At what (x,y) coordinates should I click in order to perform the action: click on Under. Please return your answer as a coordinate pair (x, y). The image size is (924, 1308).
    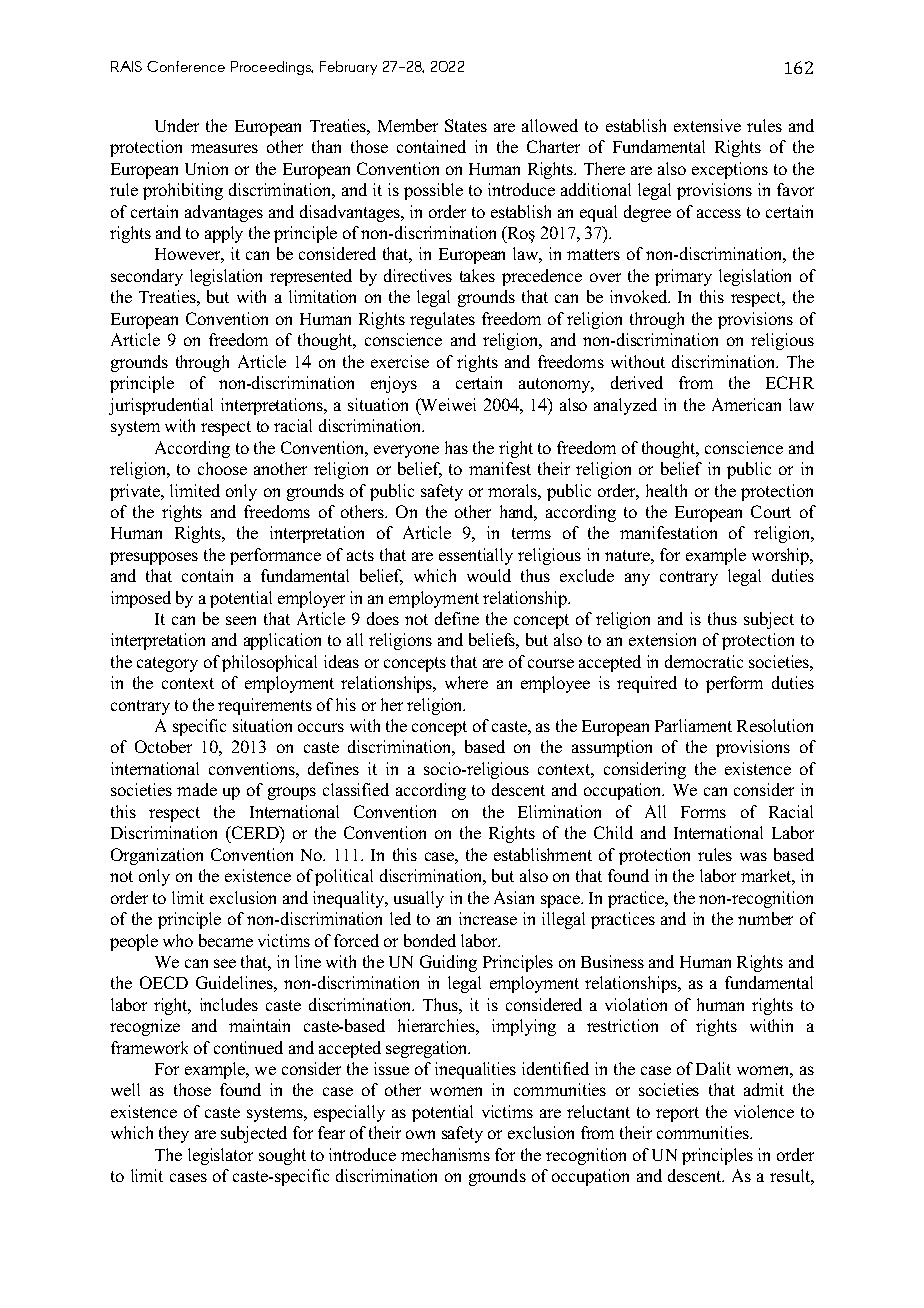
    Looking at the image, I should click on (177, 125).
